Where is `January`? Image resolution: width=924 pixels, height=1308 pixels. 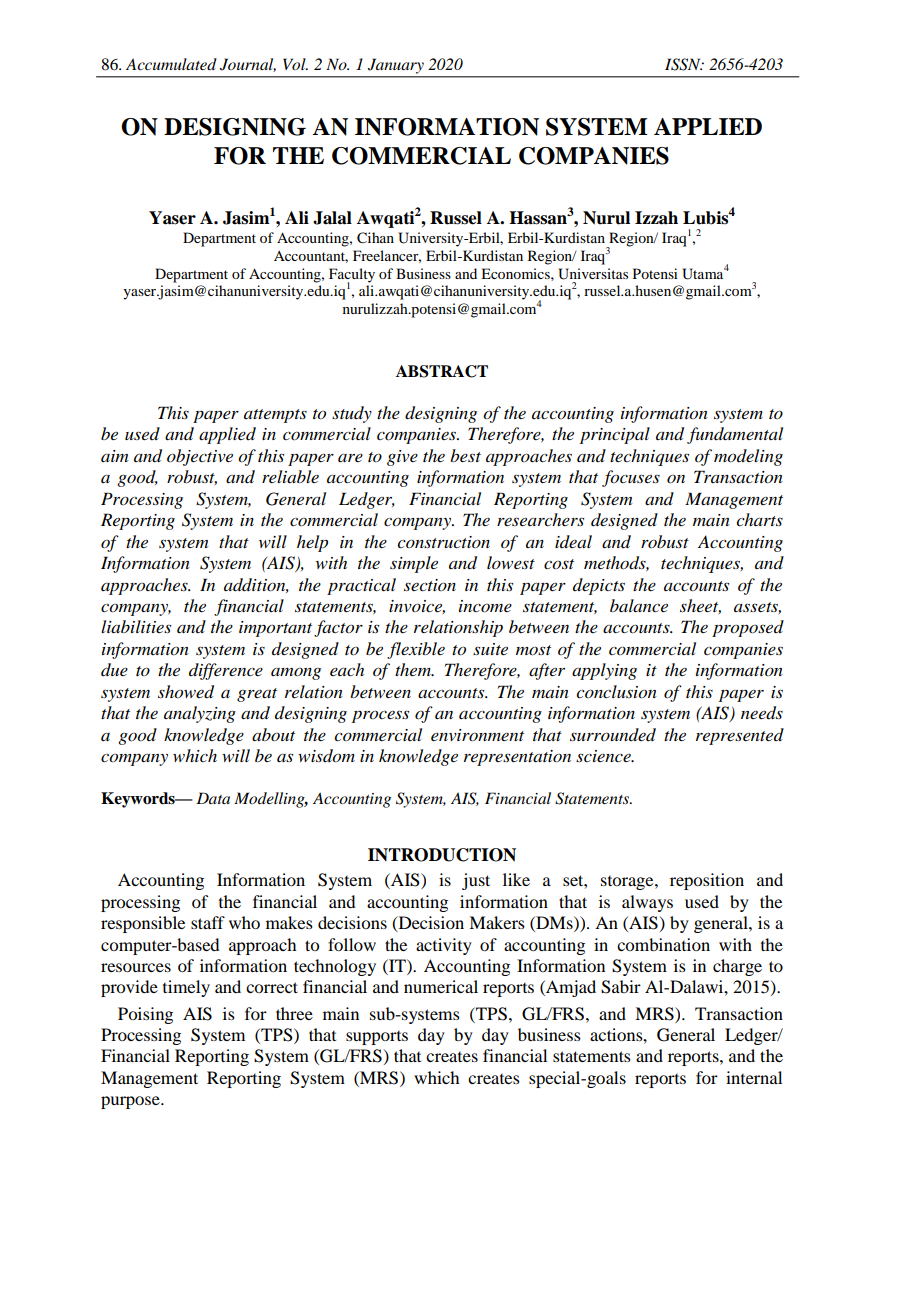 January is located at coordinates (396, 66).
